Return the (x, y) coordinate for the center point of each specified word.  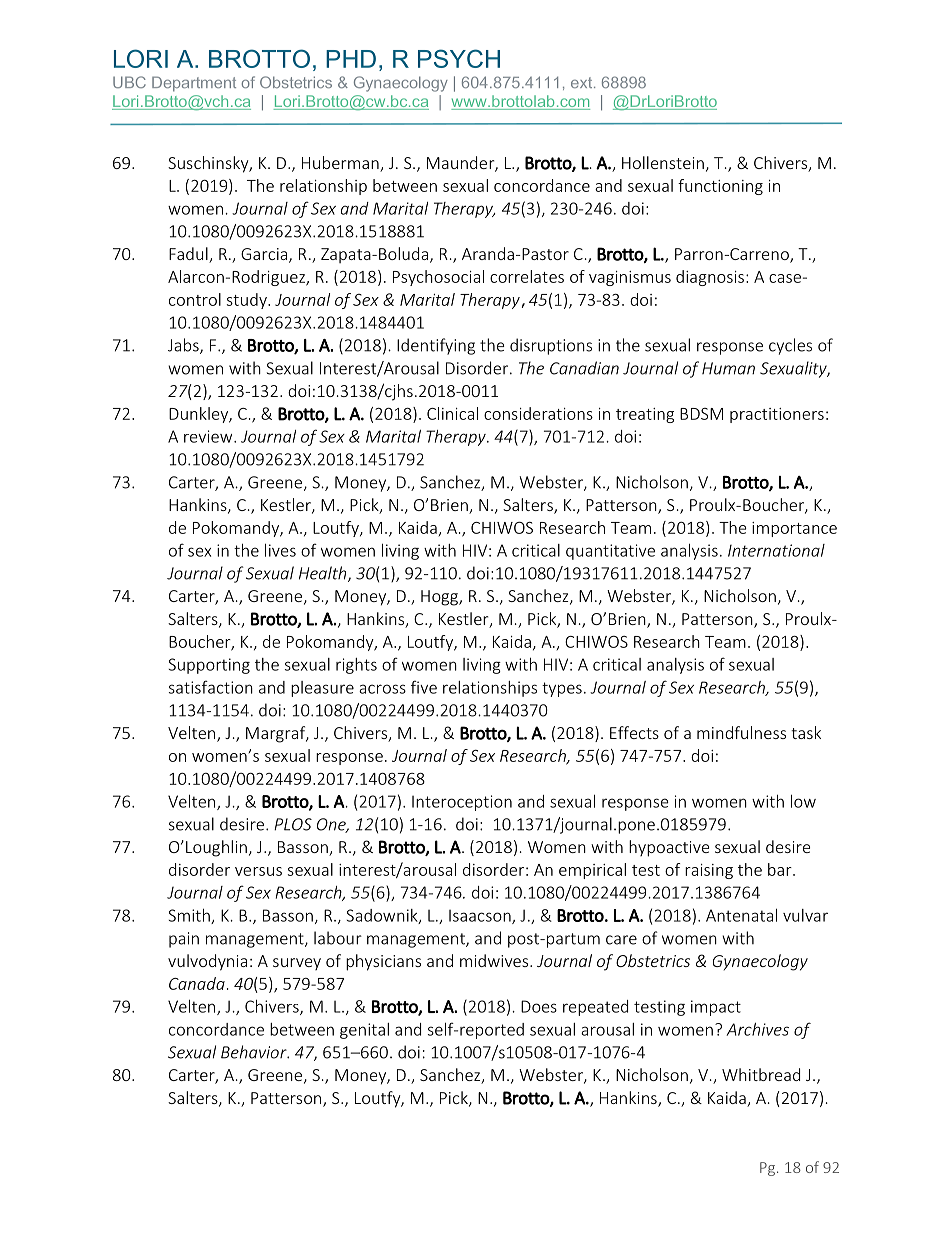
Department (194, 84)
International (776, 550)
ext (583, 82)
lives (280, 550)
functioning (720, 187)
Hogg (440, 598)
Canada (197, 983)
